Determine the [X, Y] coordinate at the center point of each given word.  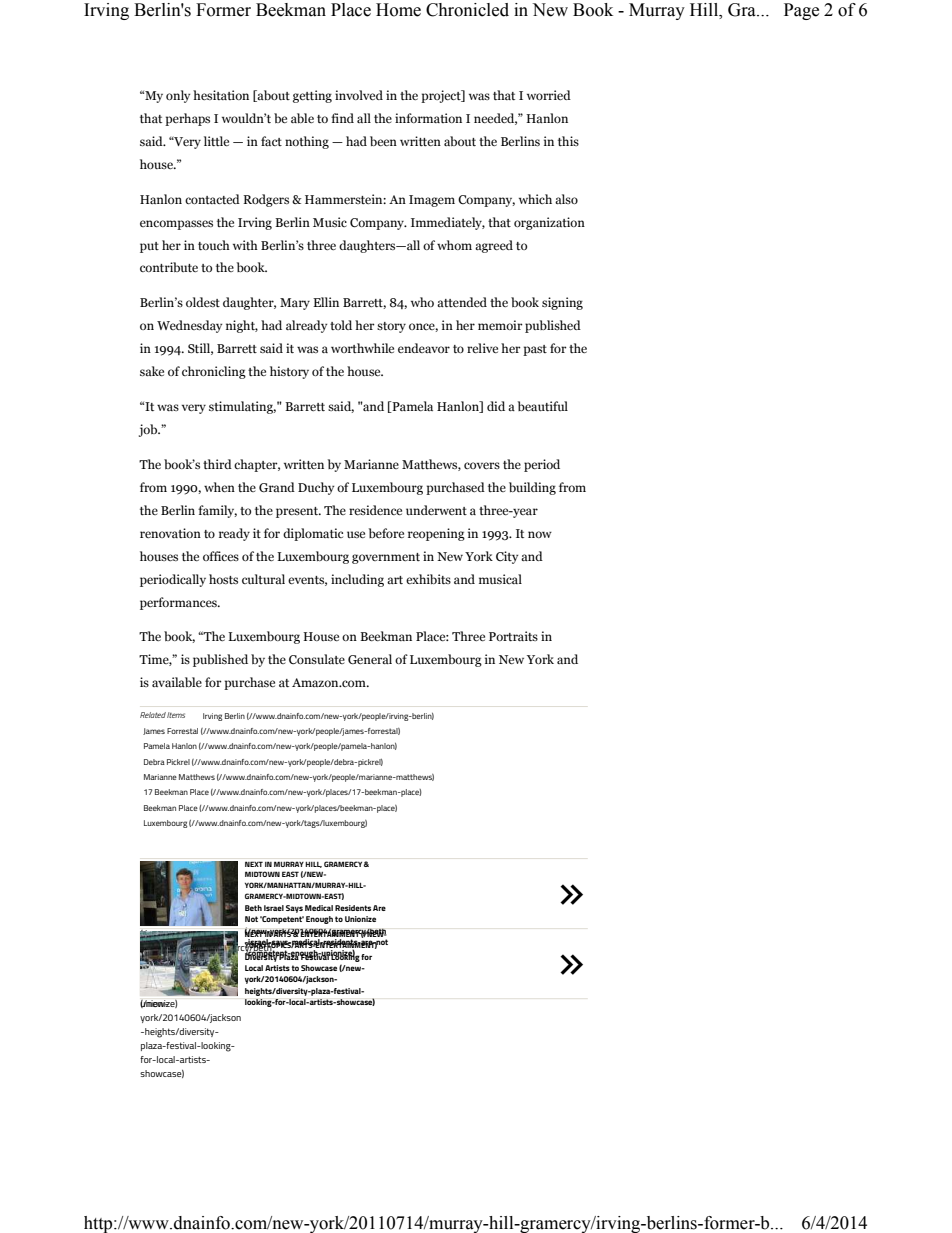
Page [801, 11]
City [507, 557]
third [217, 464]
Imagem [432, 201]
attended [462, 302]
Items [176, 715]
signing [562, 303]
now [540, 534]
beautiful [543, 406]
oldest [203, 302]
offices [221, 556]
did [496, 406]
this [568, 141]
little [216, 141]
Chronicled [467, 10]
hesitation [221, 95]
